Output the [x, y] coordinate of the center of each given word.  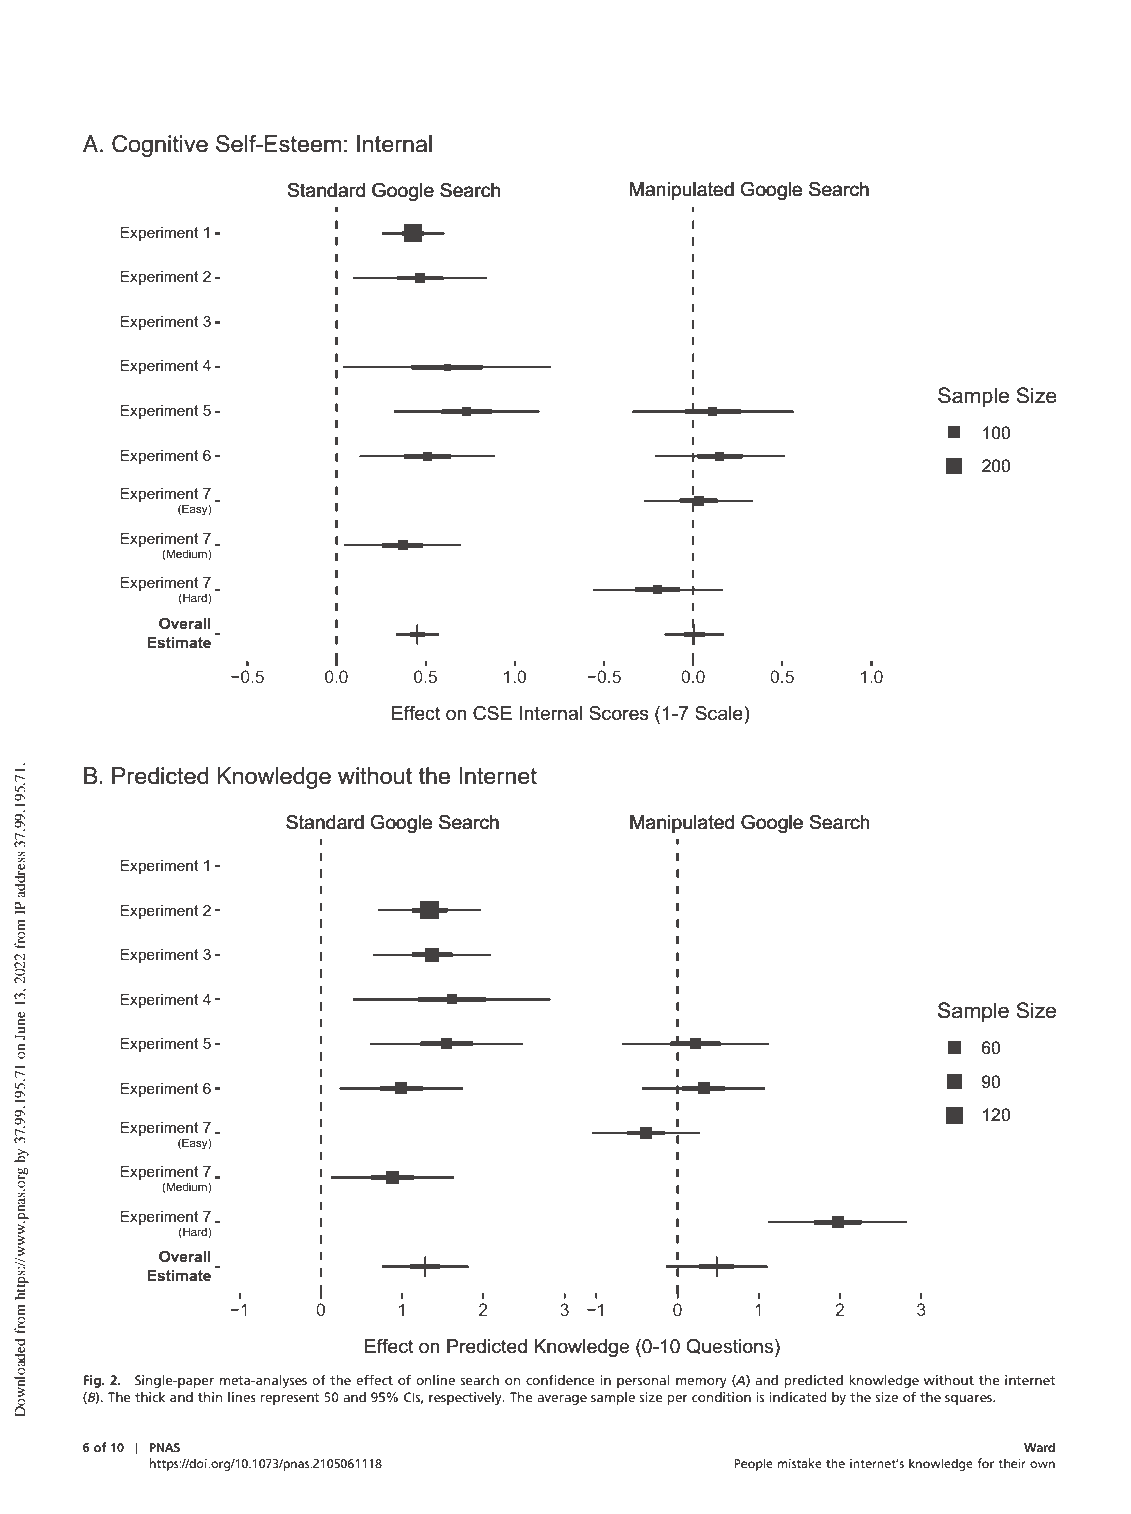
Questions [731, 1347]
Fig [93, 1381]
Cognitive [160, 146]
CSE [492, 713]
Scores [619, 713]
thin [210, 1397]
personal [643, 1381]
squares [969, 1400]
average [562, 1400]
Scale [720, 713]
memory [701, 1383]
